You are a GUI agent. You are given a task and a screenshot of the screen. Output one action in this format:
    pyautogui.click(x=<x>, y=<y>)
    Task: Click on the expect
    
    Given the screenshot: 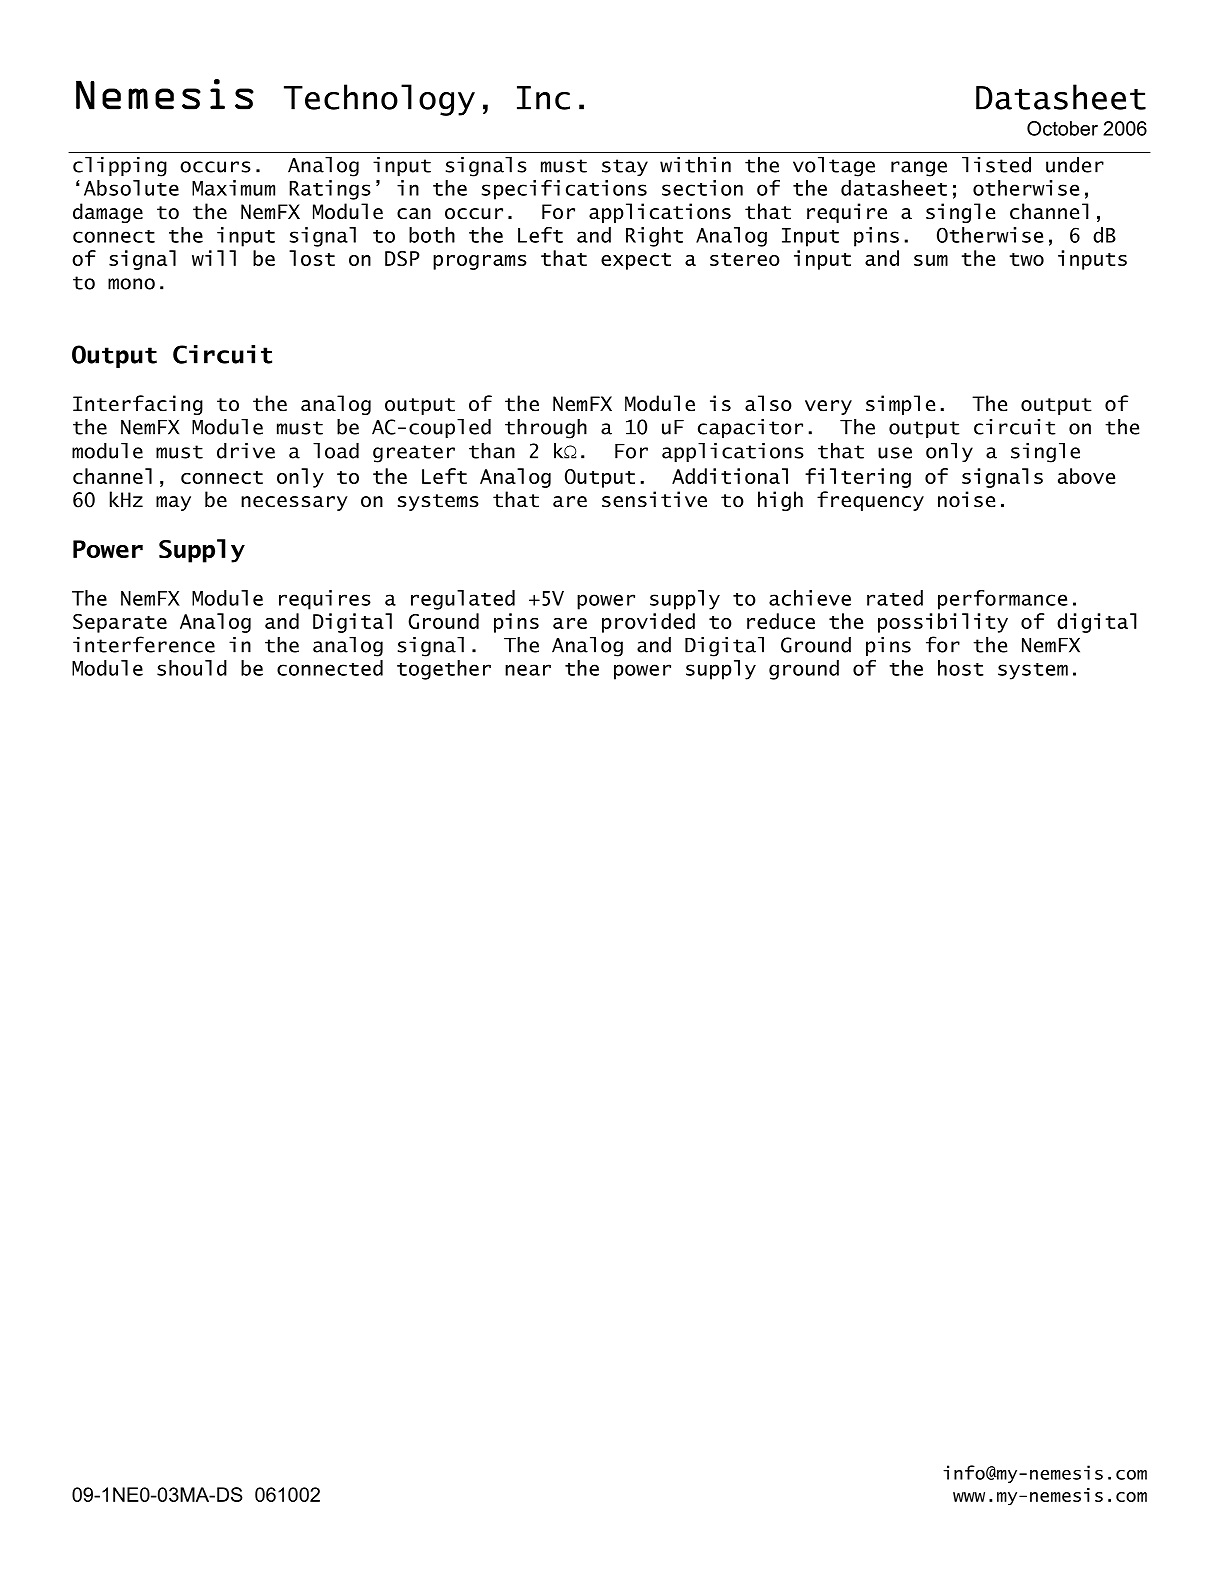 What is the action you would take?
    pyautogui.click(x=636, y=261)
